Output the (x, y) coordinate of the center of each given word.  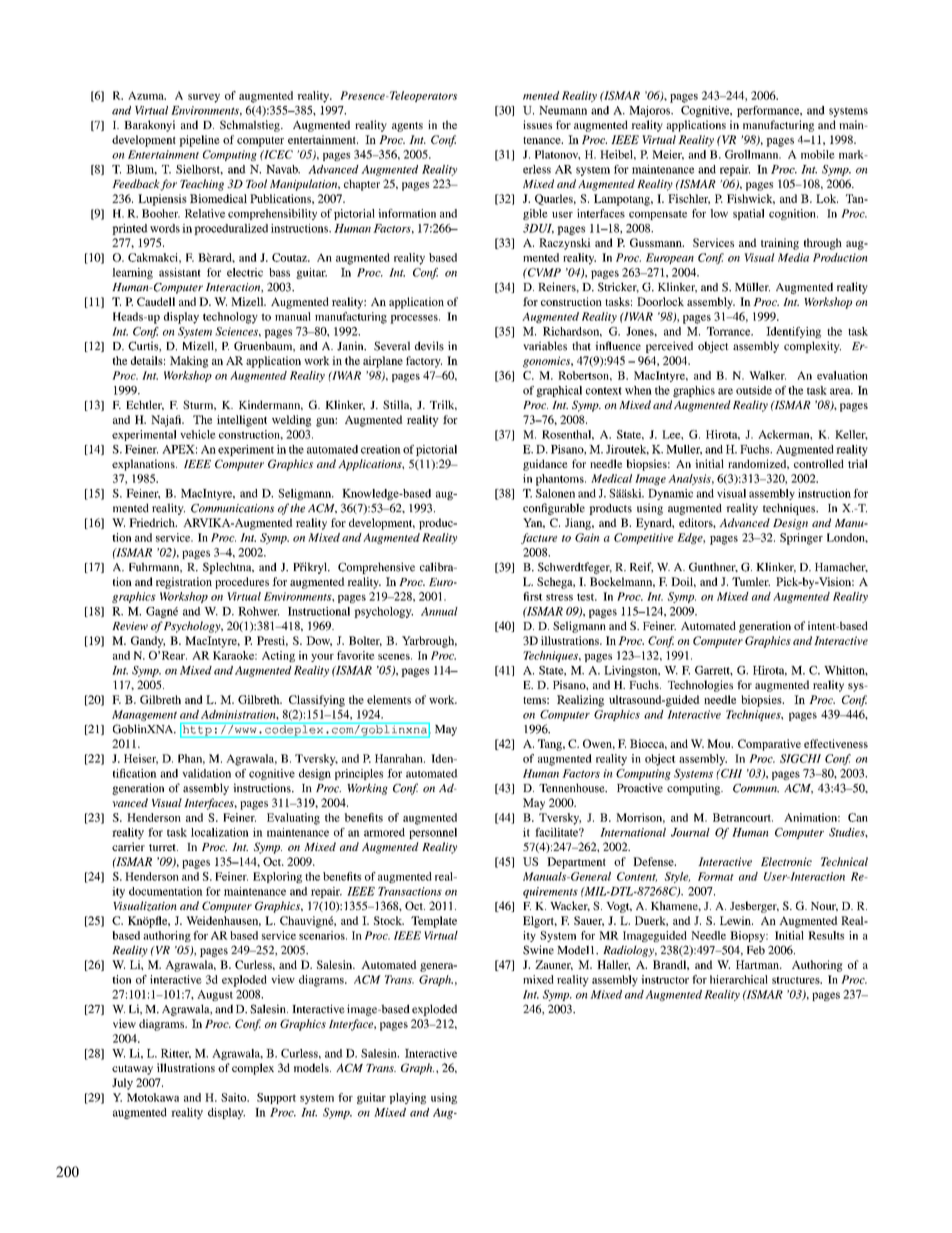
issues (537, 124)
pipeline (199, 141)
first (533, 596)
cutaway (132, 1070)
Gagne (162, 612)
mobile (818, 154)
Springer (801, 539)
